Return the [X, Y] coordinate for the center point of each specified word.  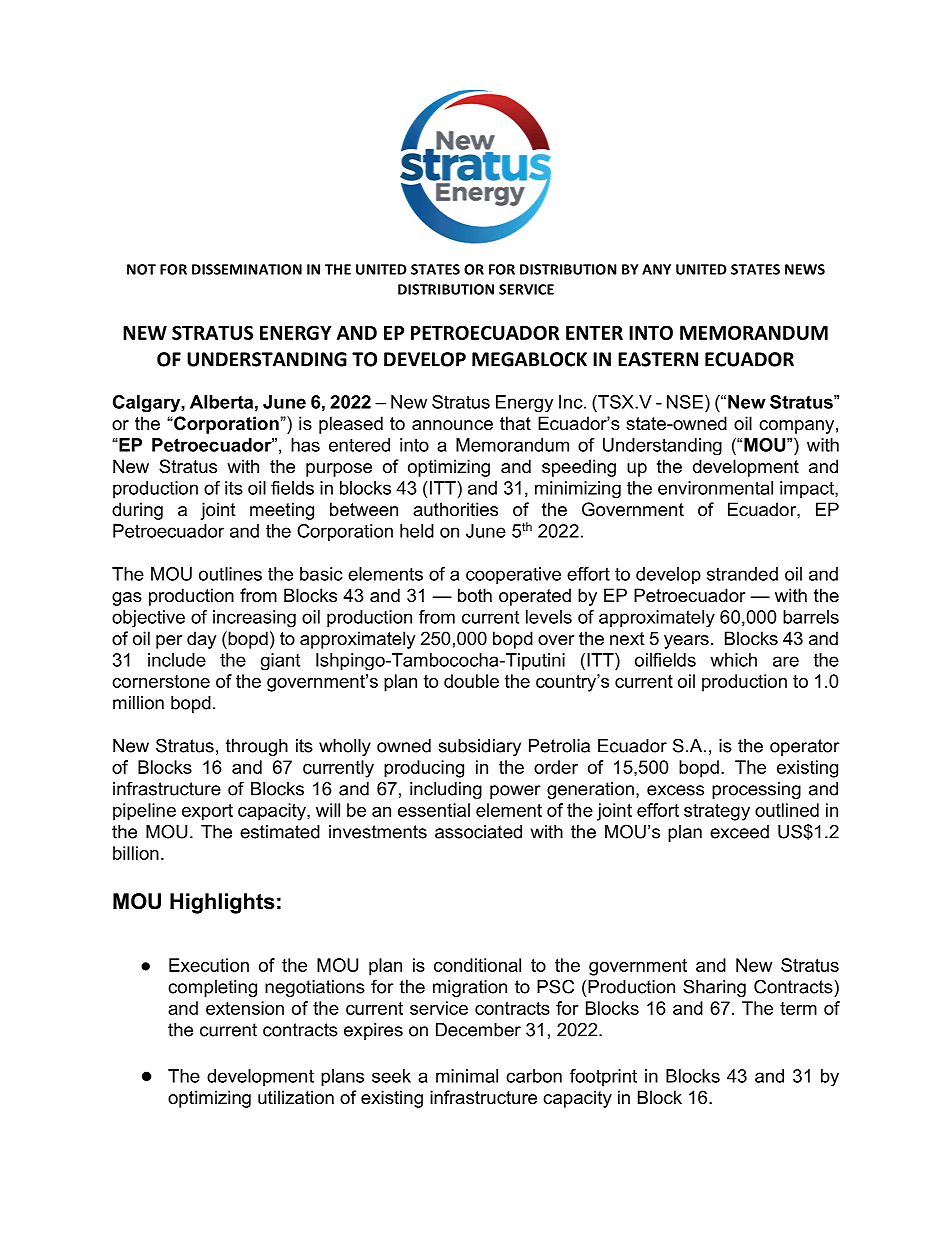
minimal [467, 1076]
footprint [603, 1077]
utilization [296, 1097]
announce [452, 425]
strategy [717, 812]
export [207, 812]
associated [478, 832]
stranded [742, 574]
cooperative [513, 575]
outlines [230, 574]
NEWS [805, 269]
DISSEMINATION [247, 269]
